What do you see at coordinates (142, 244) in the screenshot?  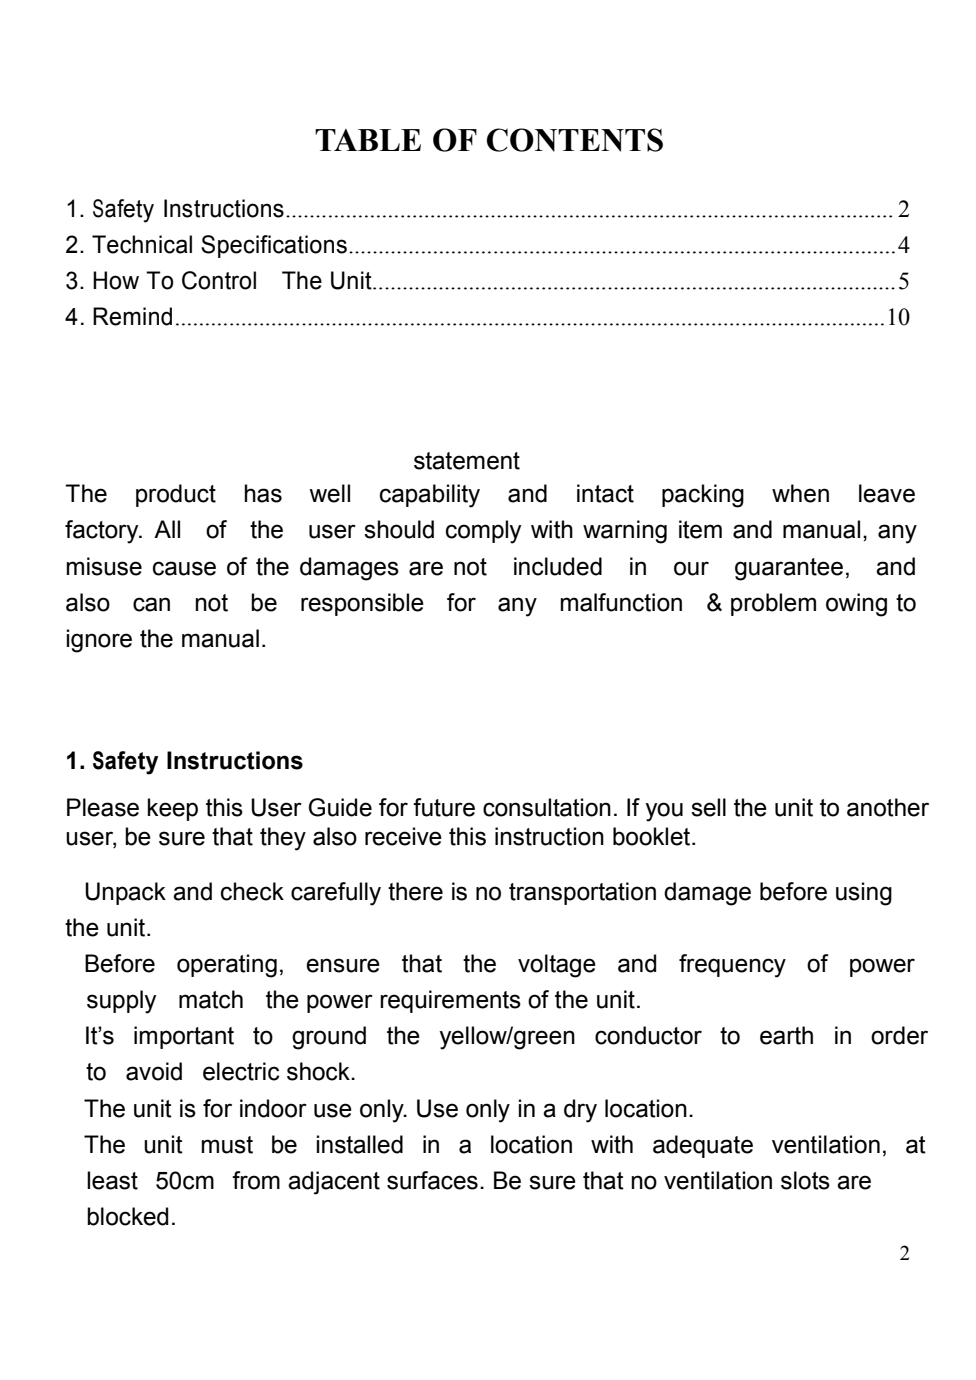 I see `Technical` at bounding box center [142, 244].
